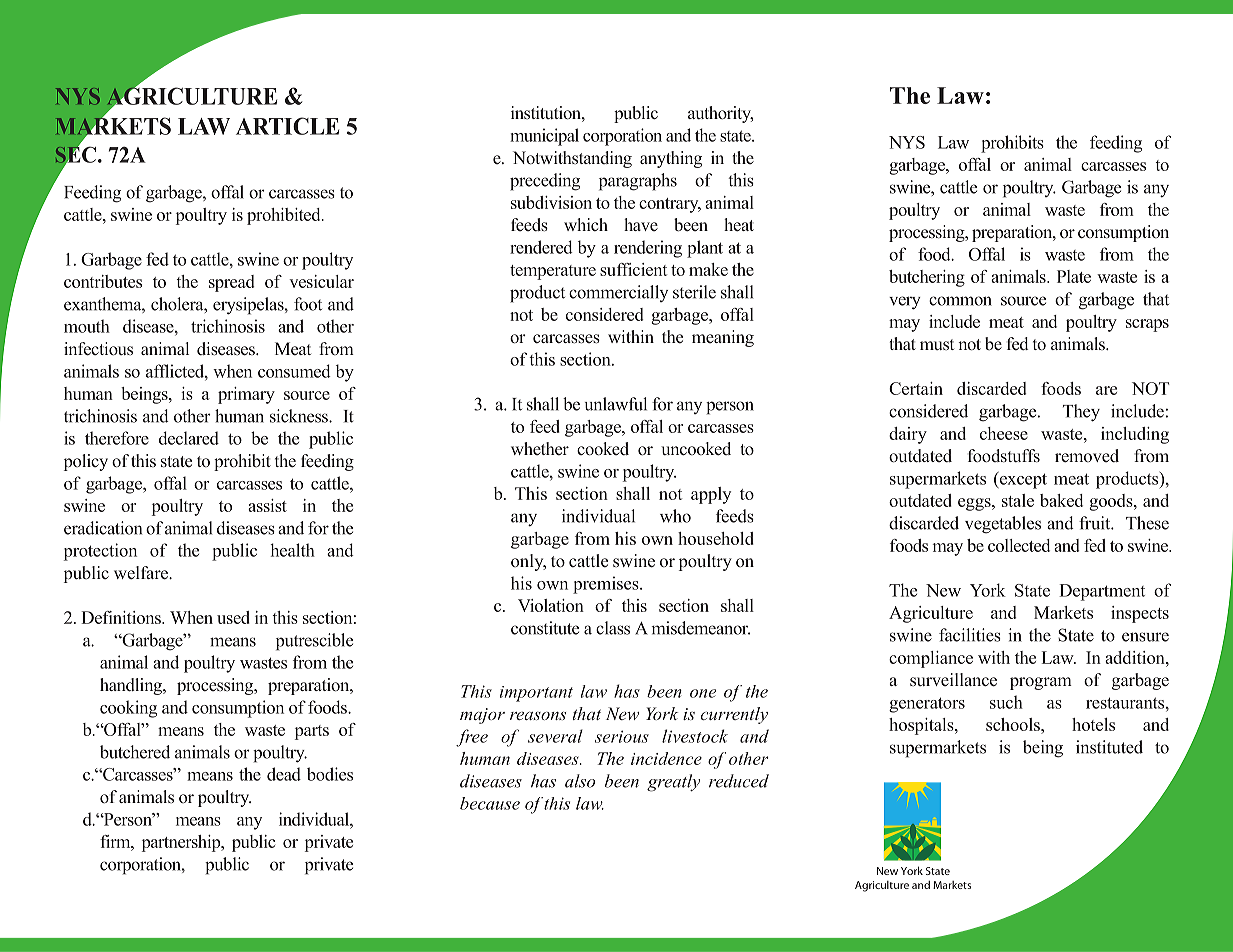  Describe the element at coordinates (540, 448) in the screenshot. I see `whether` at that location.
